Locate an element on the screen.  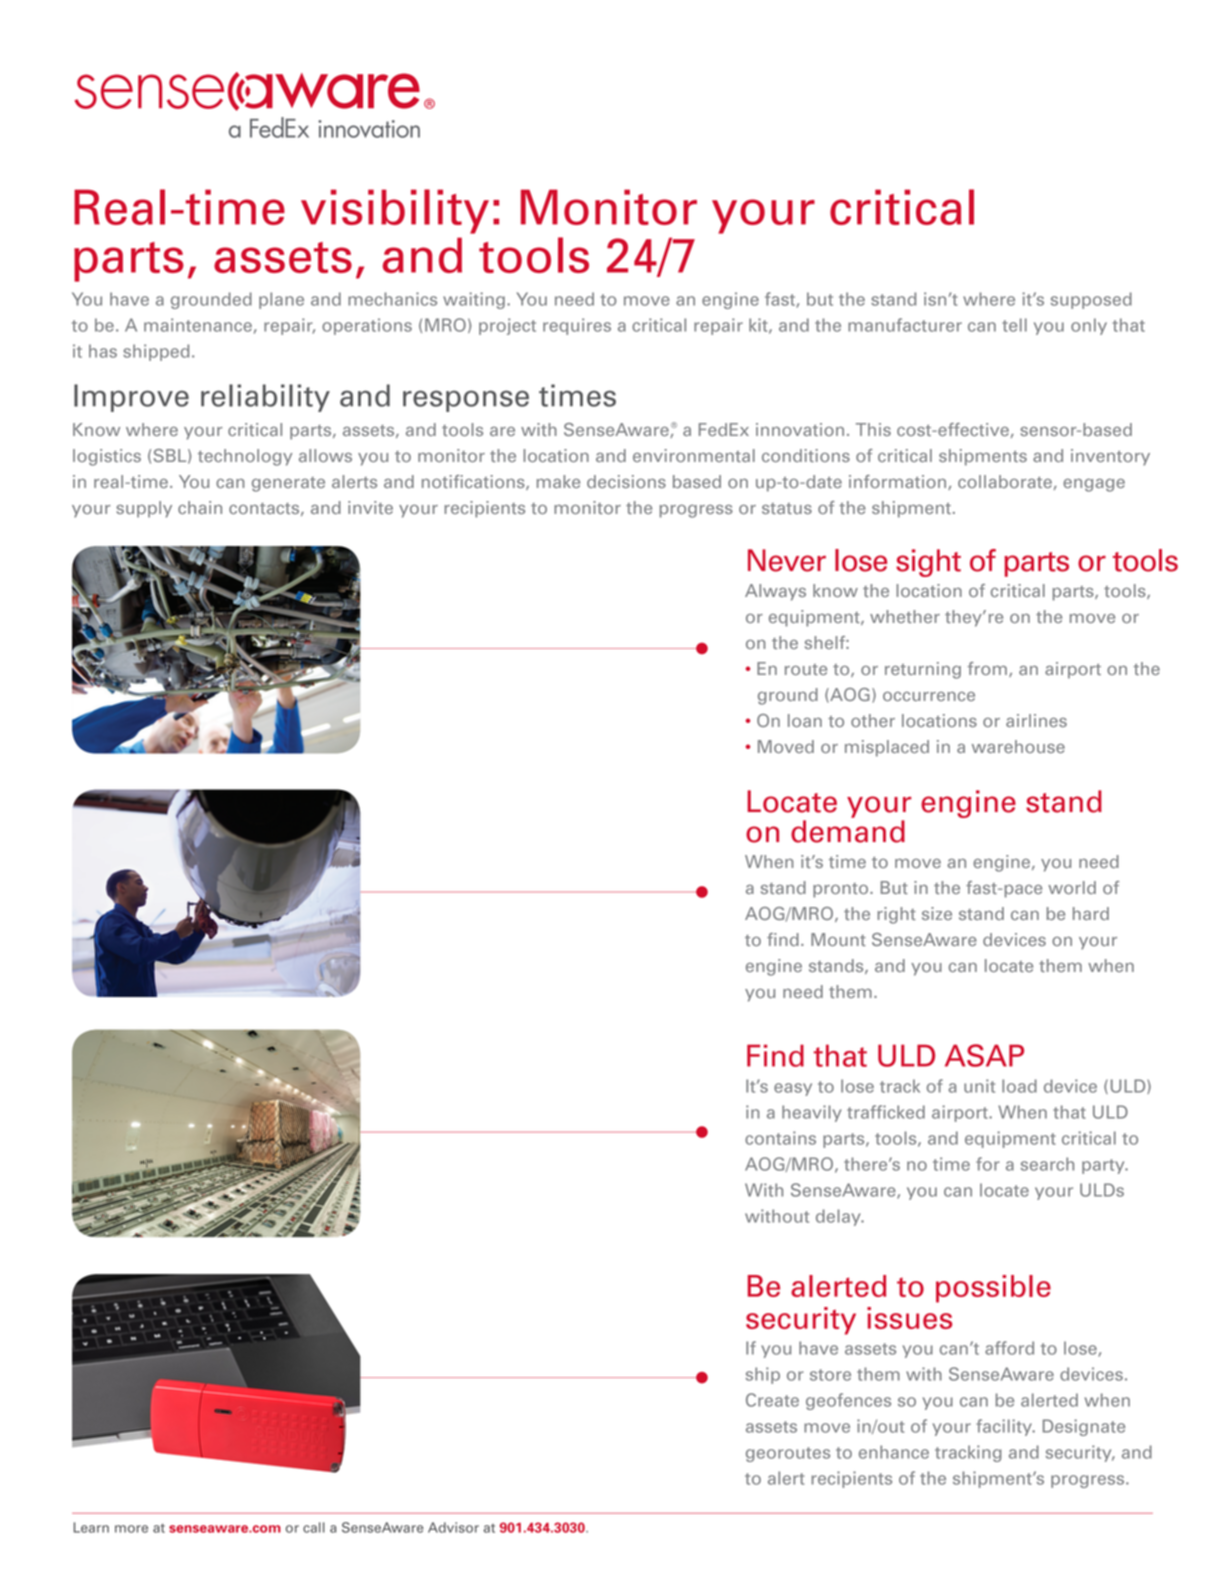
tell is located at coordinates (1014, 325).
